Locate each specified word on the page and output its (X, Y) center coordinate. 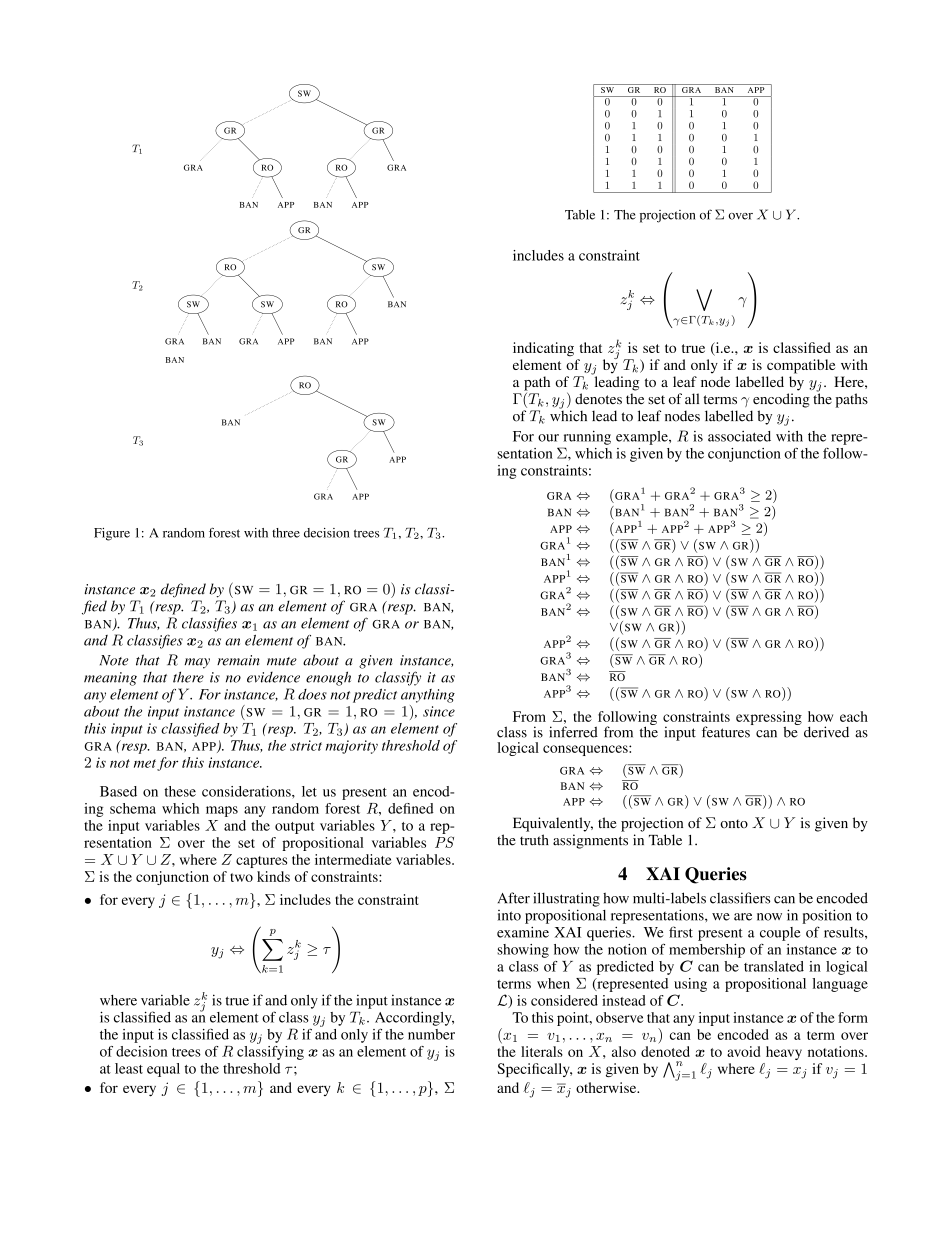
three (286, 533)
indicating (543, 349)
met (145, 763)
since (439, 711)
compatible (801, 366)
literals (542, 1051)
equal (163, 1070)
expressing (769, 719)
